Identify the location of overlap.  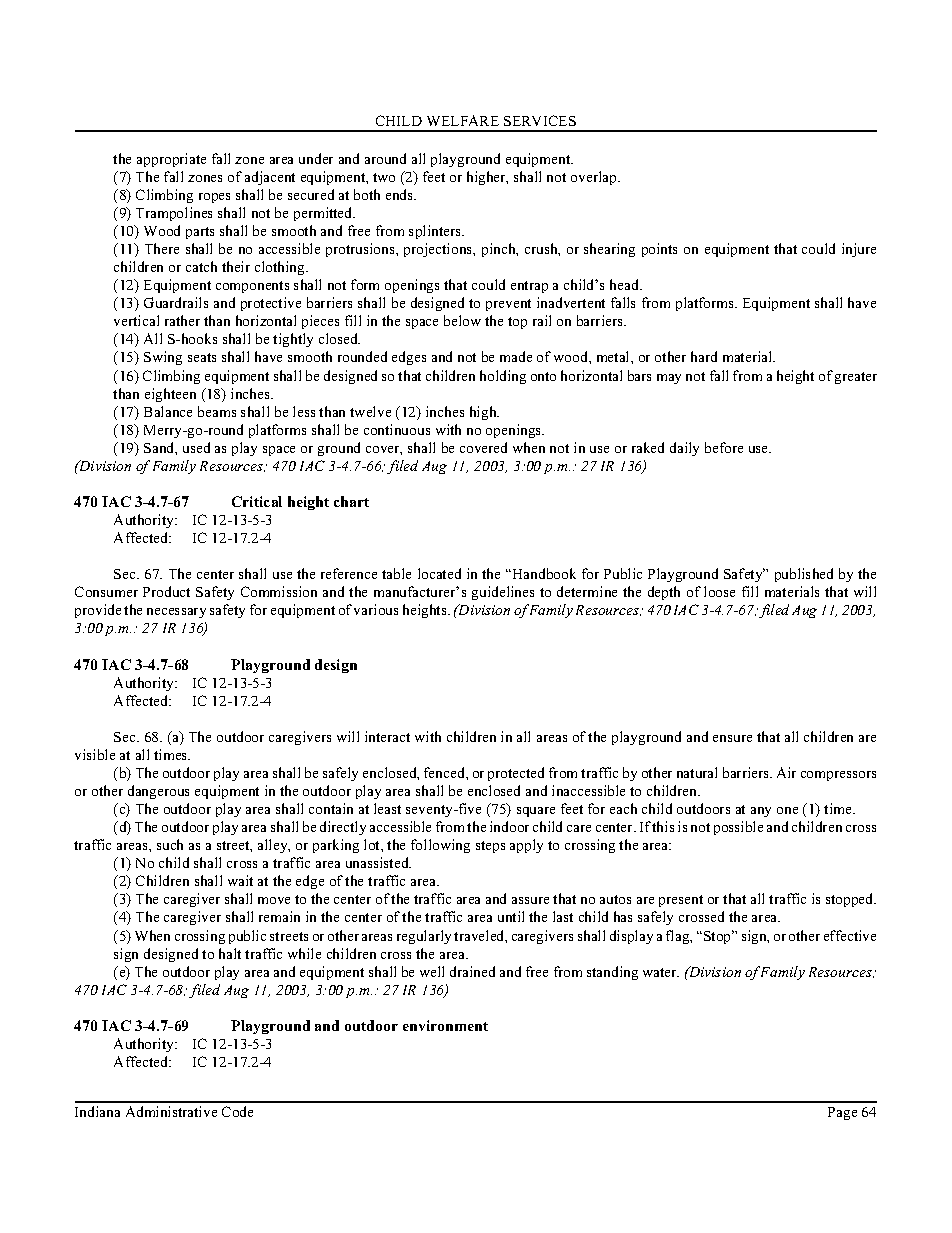
(595, 178).
